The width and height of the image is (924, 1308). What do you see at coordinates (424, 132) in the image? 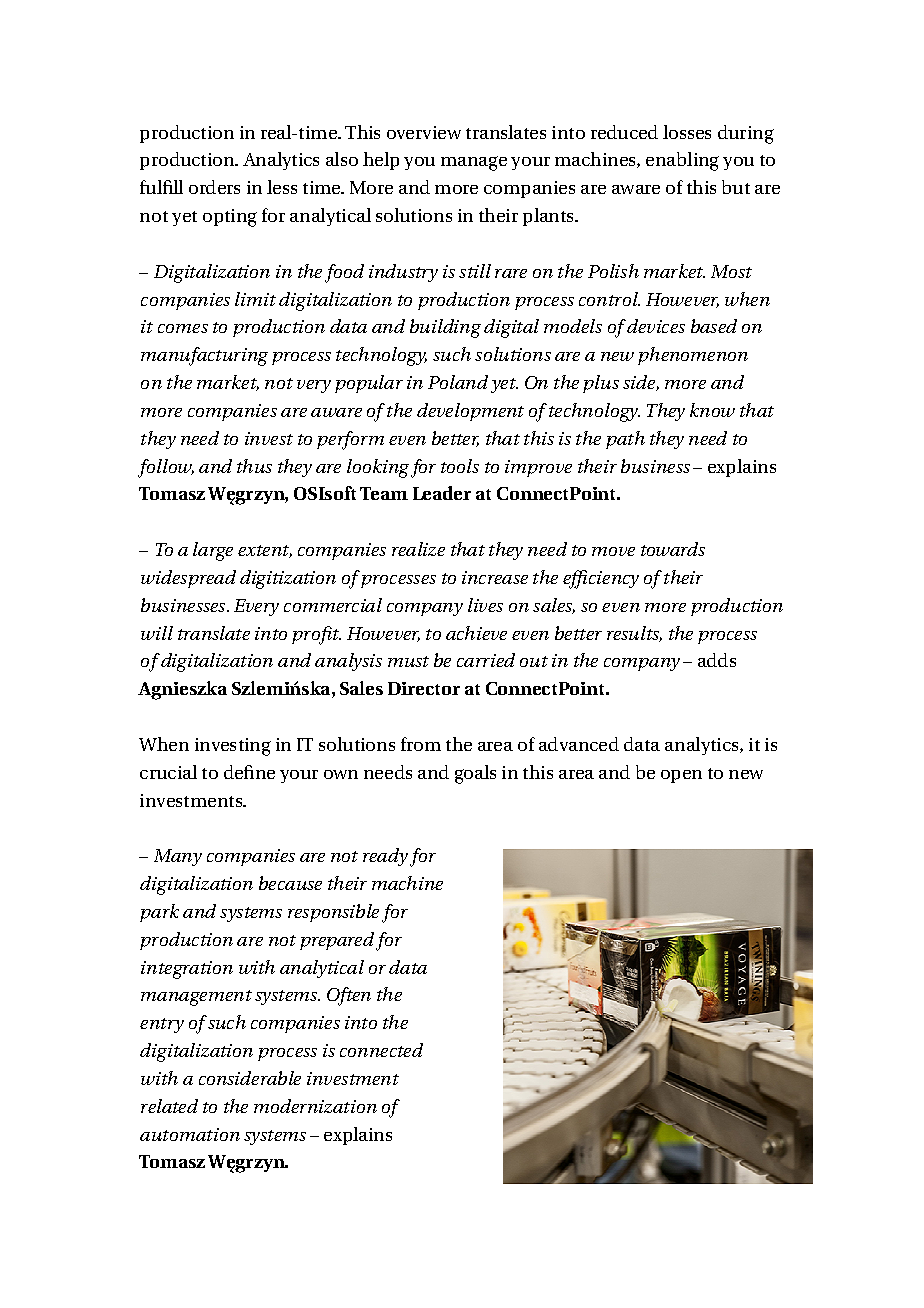
I see `overview` at bounding box center [424, 132].
